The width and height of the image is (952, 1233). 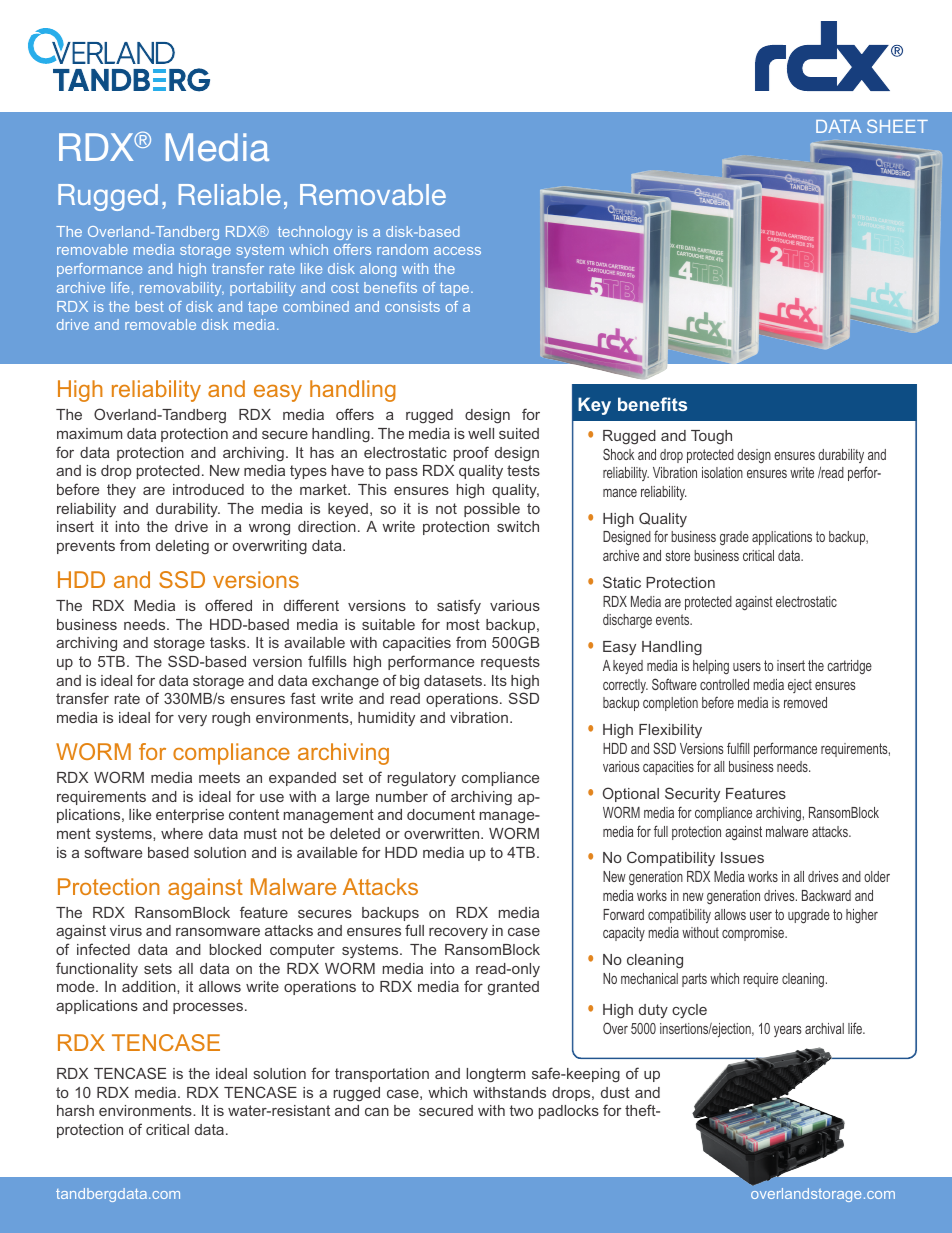 I want to click on where, so click(x=182, y=833).
